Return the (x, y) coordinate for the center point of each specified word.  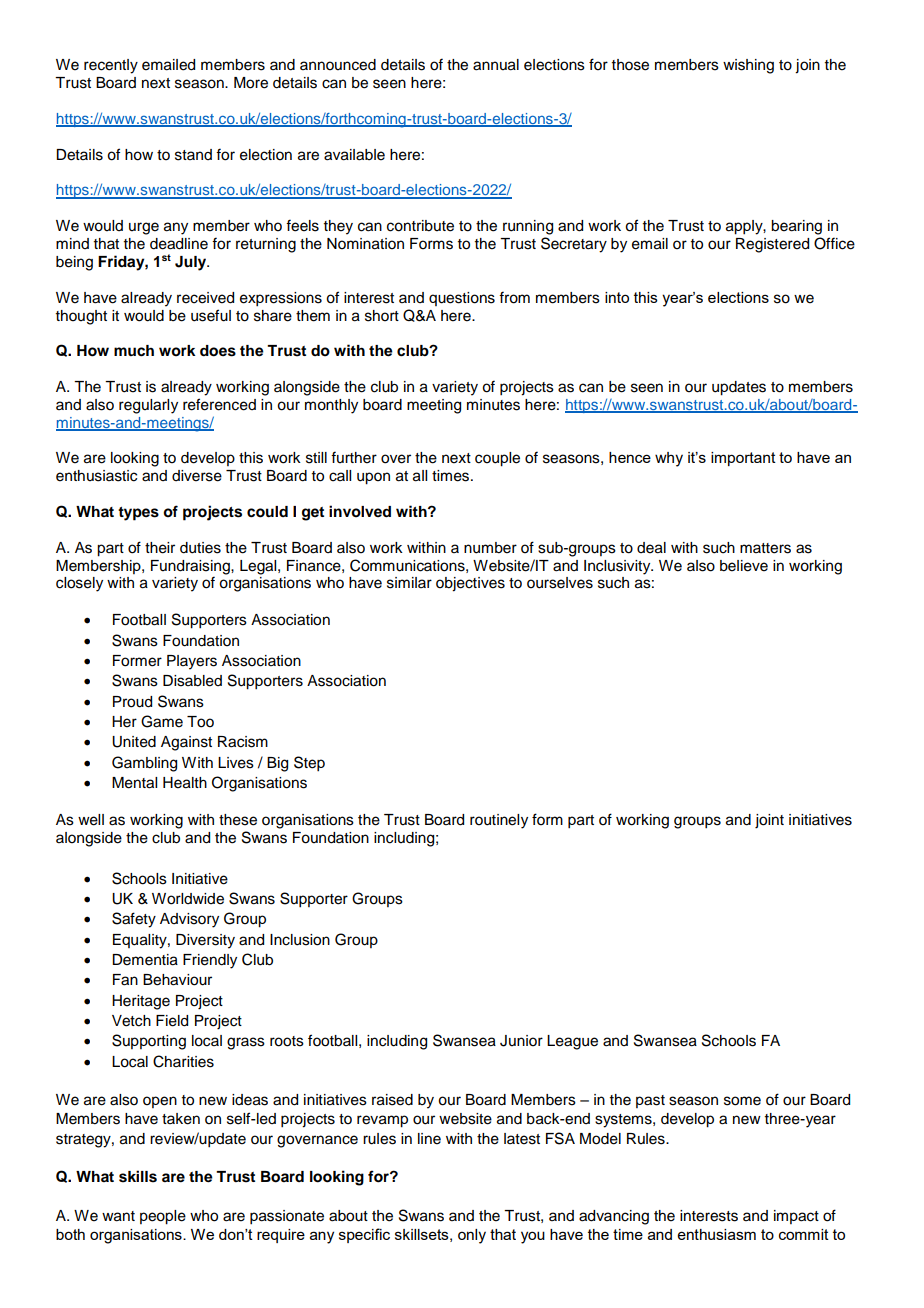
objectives (470, 584)
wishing (748, 66)
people (163, 1217)
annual (496, 65)
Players (192, 662)
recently (111, 66)
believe (744, 566)
